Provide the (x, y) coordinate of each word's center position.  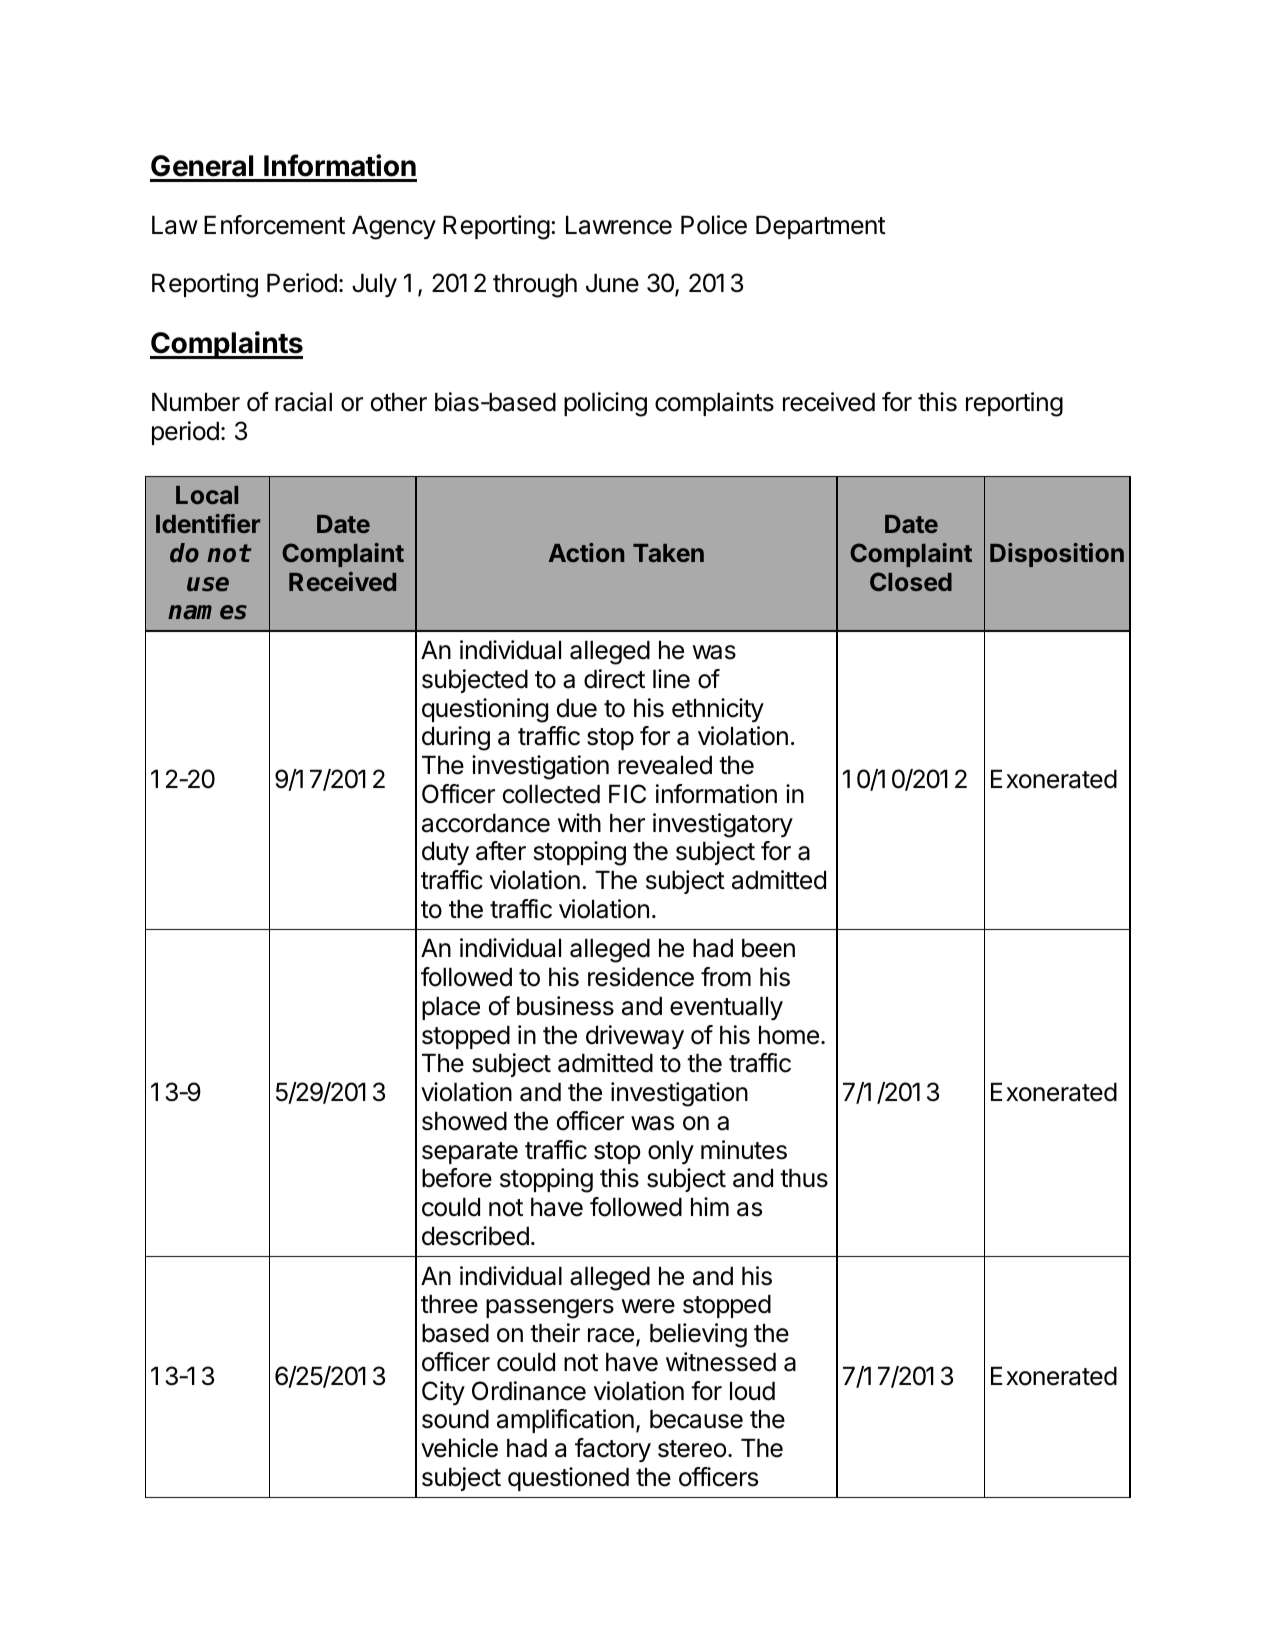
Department (821, 227)
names (207, 612)
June (612, 283)
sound (455, 1419)
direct (614, 679)
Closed (911, 581)
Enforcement (274, 225)
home (789, 1035)
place (451, 1008)
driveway (635, 1037)
